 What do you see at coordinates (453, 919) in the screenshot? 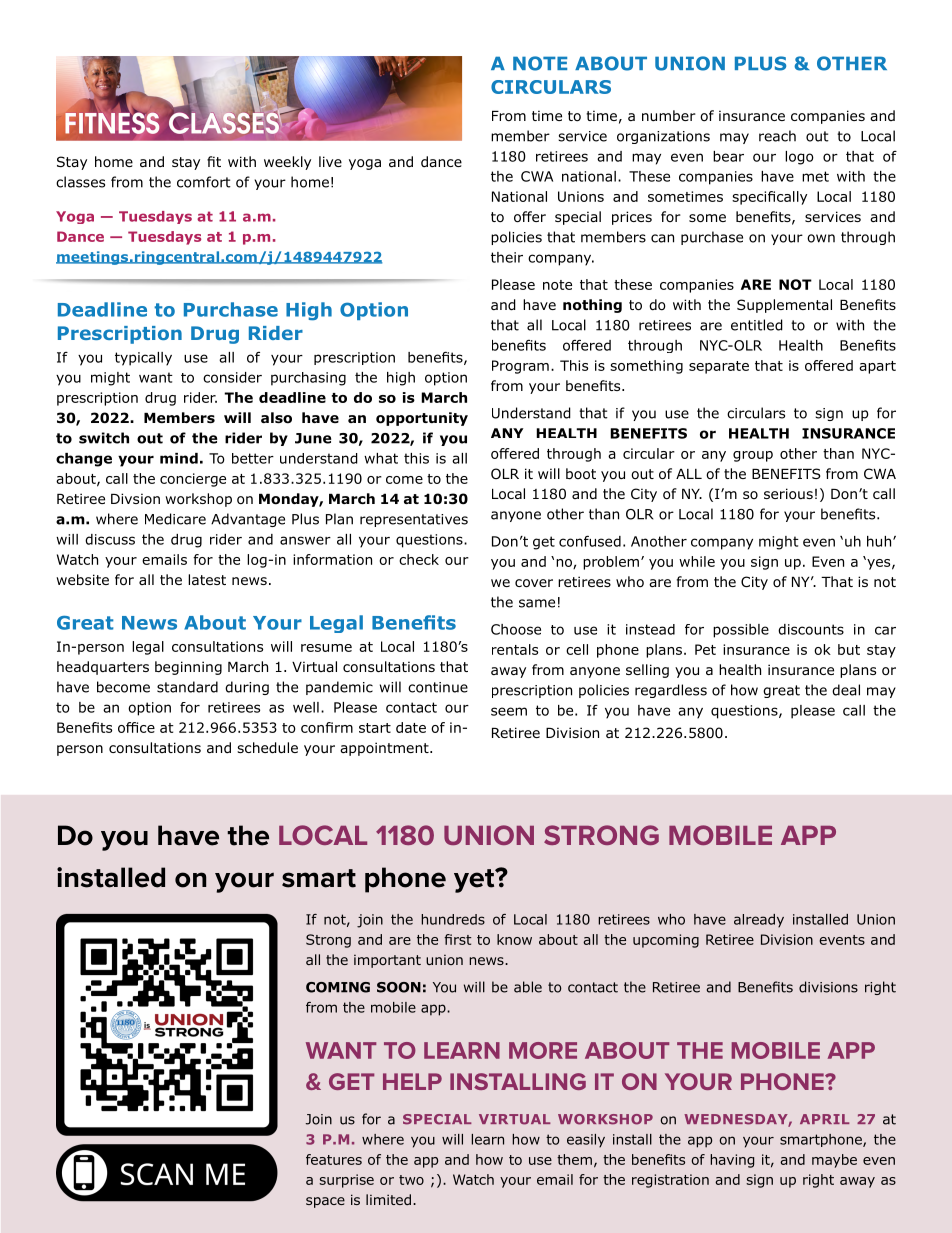
I see `hundreds` at bounding box center [453, 919].
